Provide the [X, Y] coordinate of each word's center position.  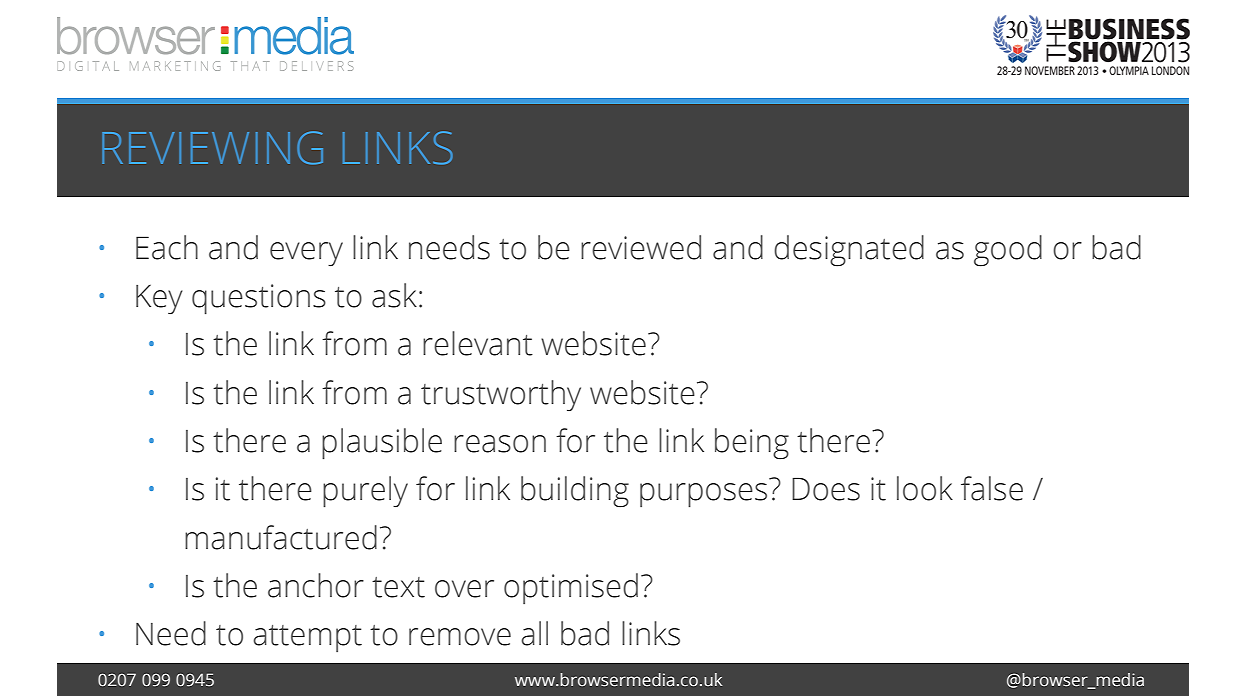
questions [259, 299]
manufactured [281, 537]
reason [500, 444]
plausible [382, 444]
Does [826, 489]
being [752, 444]
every [306, 254]
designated [849, 251]
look [925, 488]
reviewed [641, 247]
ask [394, 295]
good [1008, 251]
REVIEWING [212, 148]
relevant [478, 343]
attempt [307, 638]
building [575, 492]
